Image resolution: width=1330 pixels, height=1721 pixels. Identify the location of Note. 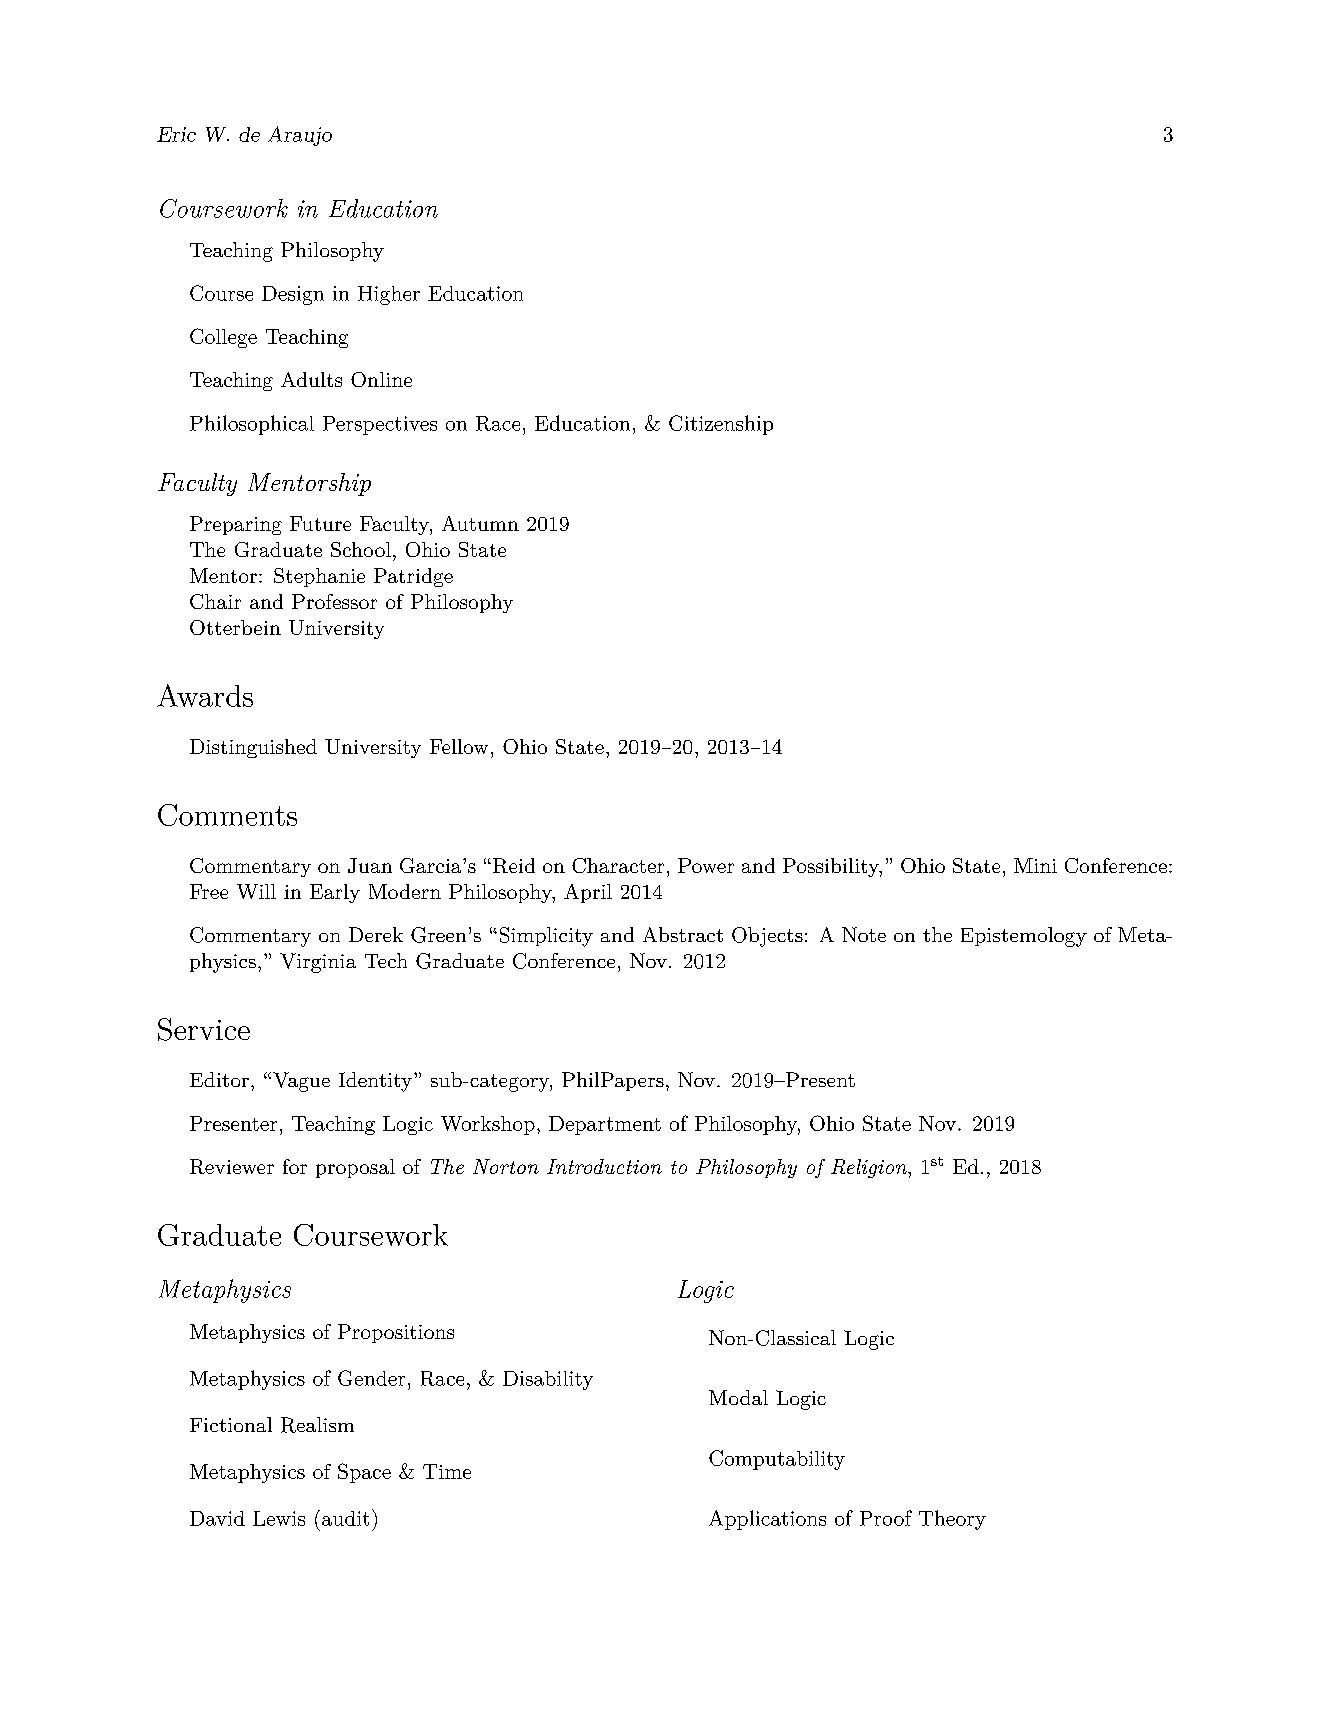
(864, 934).
